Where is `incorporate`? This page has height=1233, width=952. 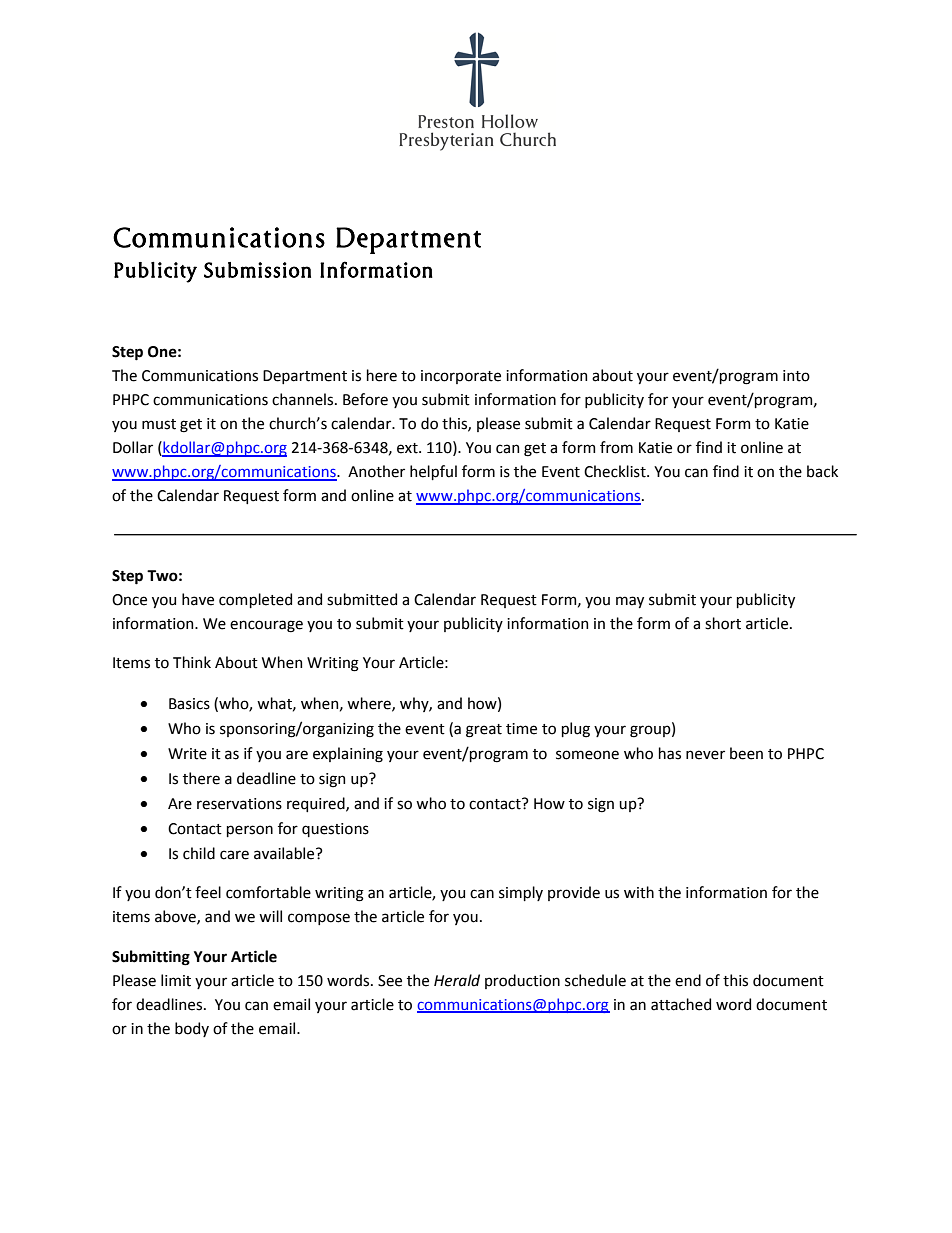 incorporate is located at coordinates (461, 377).
